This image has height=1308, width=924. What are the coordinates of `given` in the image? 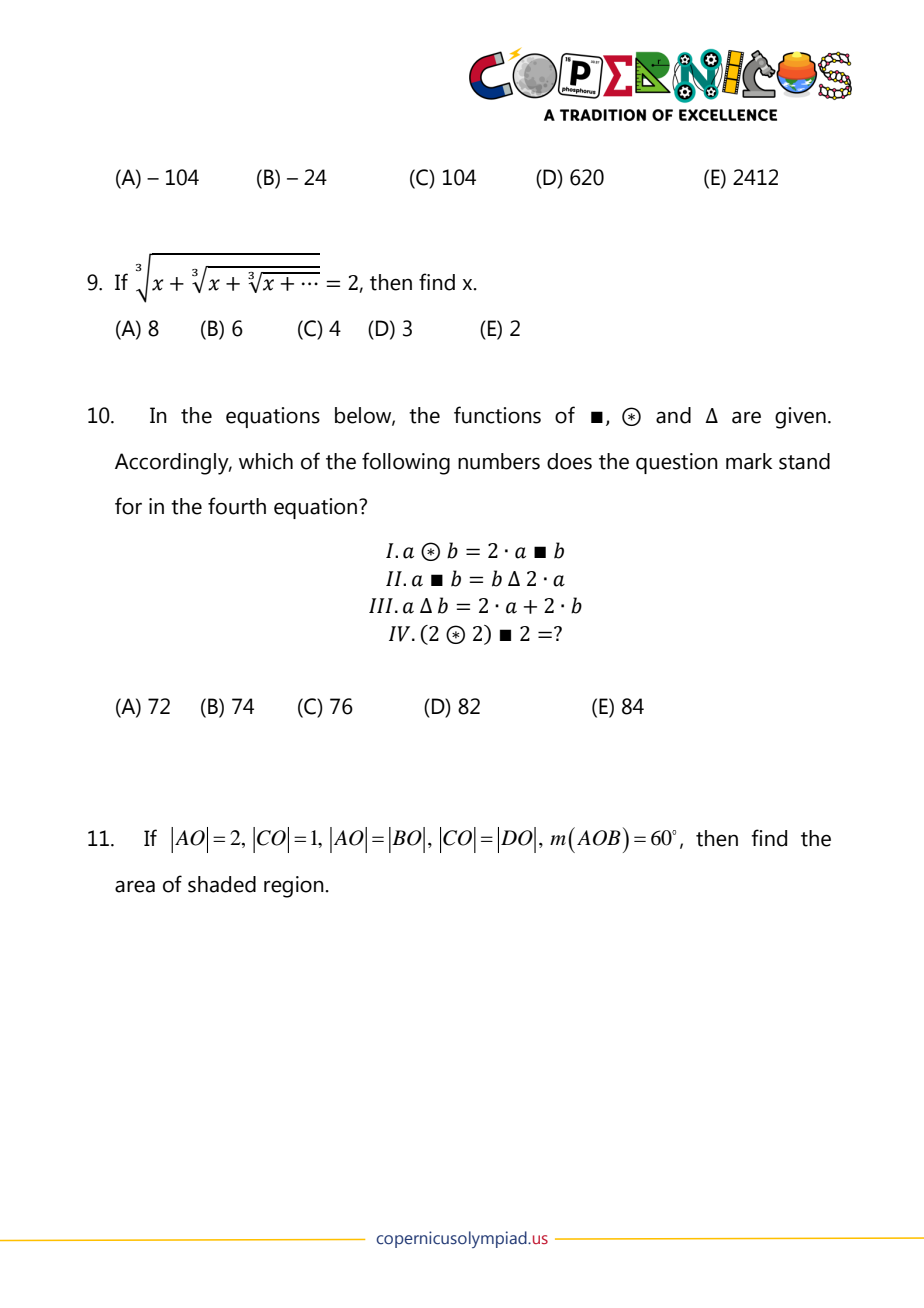 It's located at (800, 418).
